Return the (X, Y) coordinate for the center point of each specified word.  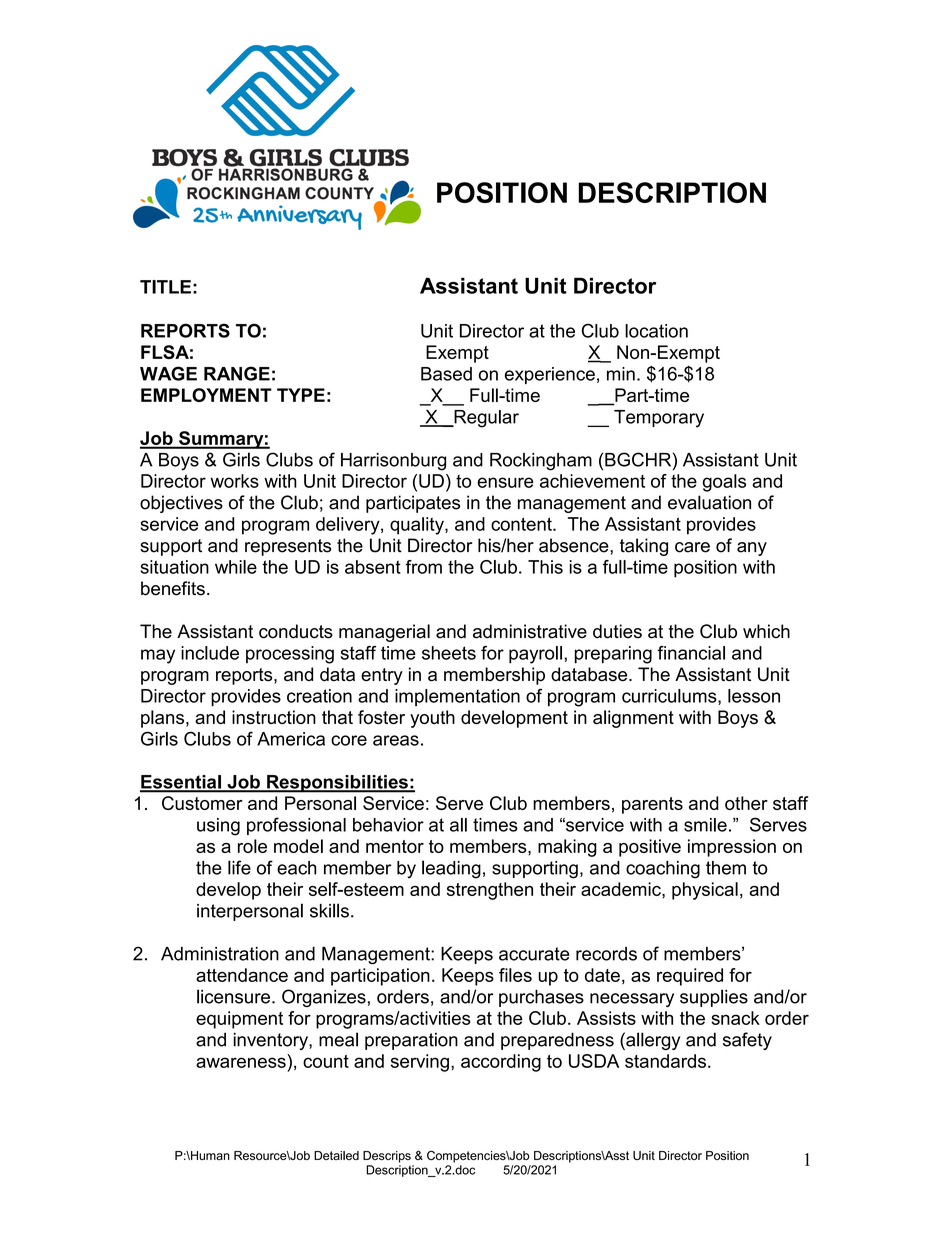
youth (432, 719)
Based (446, 374)
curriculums (670, 697)
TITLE (165, 287)
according (501, 1063)
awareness (241, 1062)
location (656, 331)
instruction (274, 717)
